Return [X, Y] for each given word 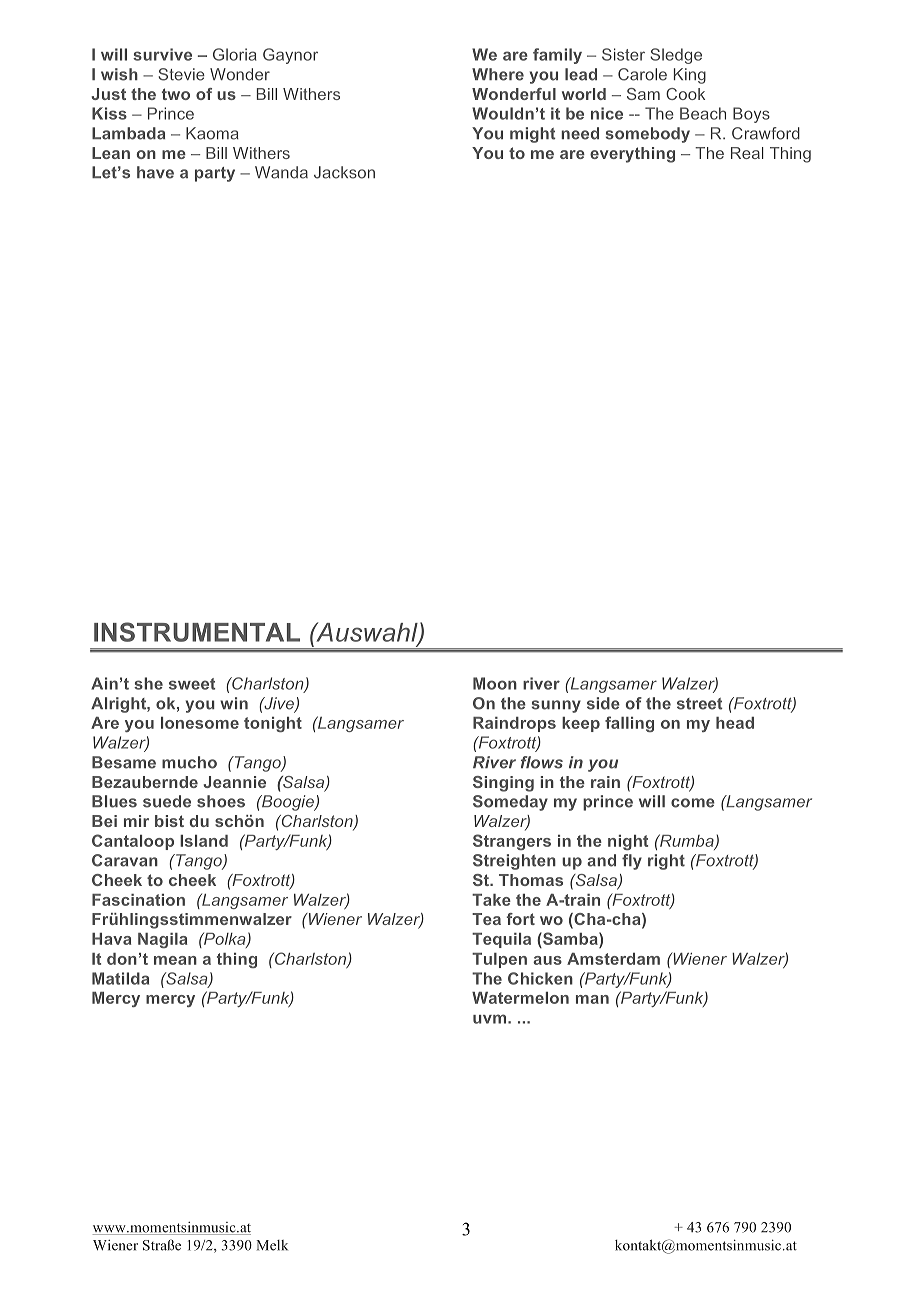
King [690, 76]
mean [175, 960]
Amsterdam [613, 959]
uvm [489, 1019]
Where [498, 74]
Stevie [182, 74]
